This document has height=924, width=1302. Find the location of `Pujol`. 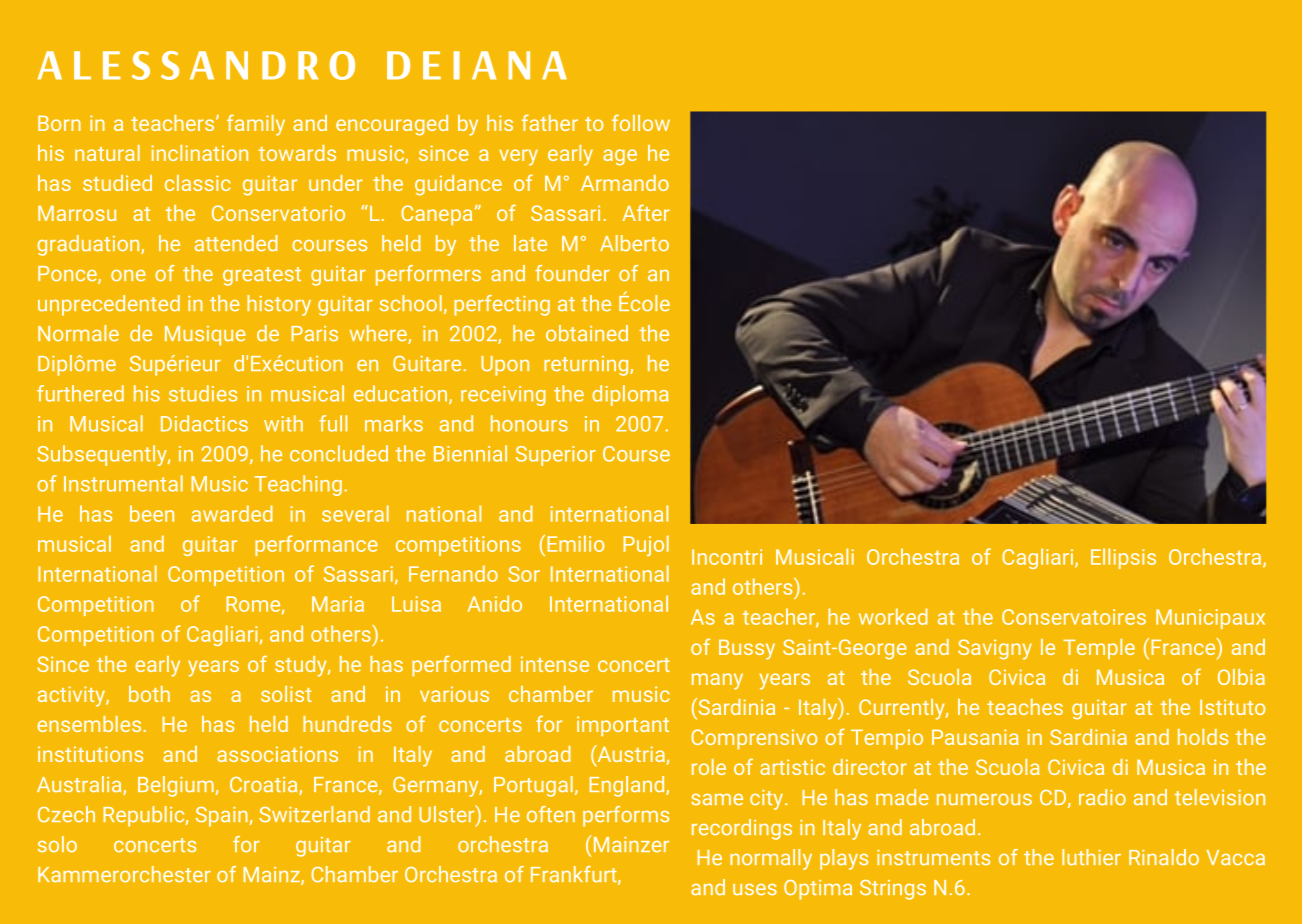

Pujol is located at coordinates (646, 545).
